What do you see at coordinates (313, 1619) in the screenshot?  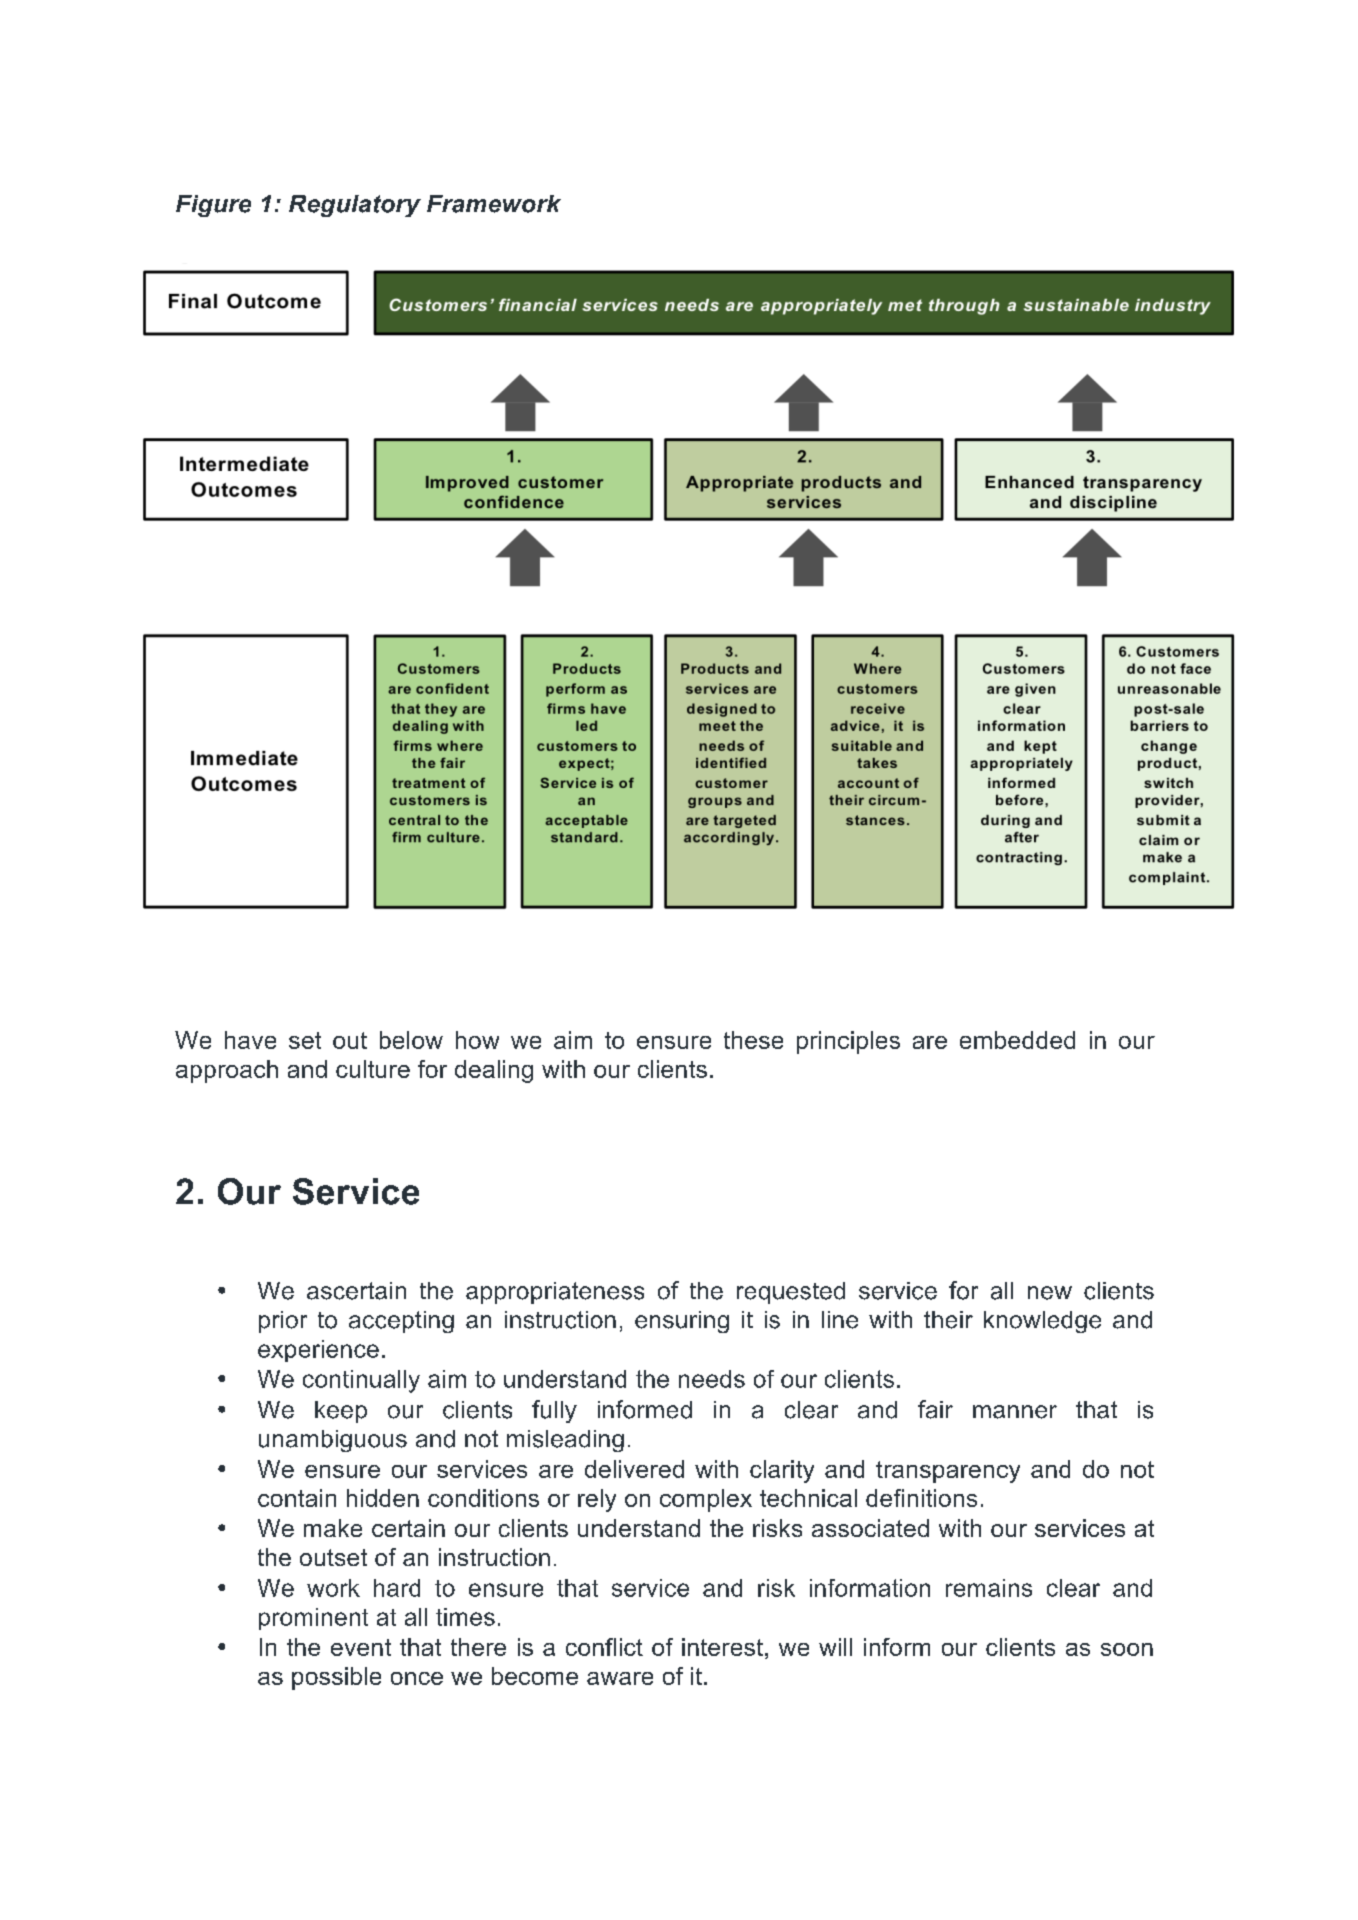 I see `prominent` at bounding box center [313, 1619].
